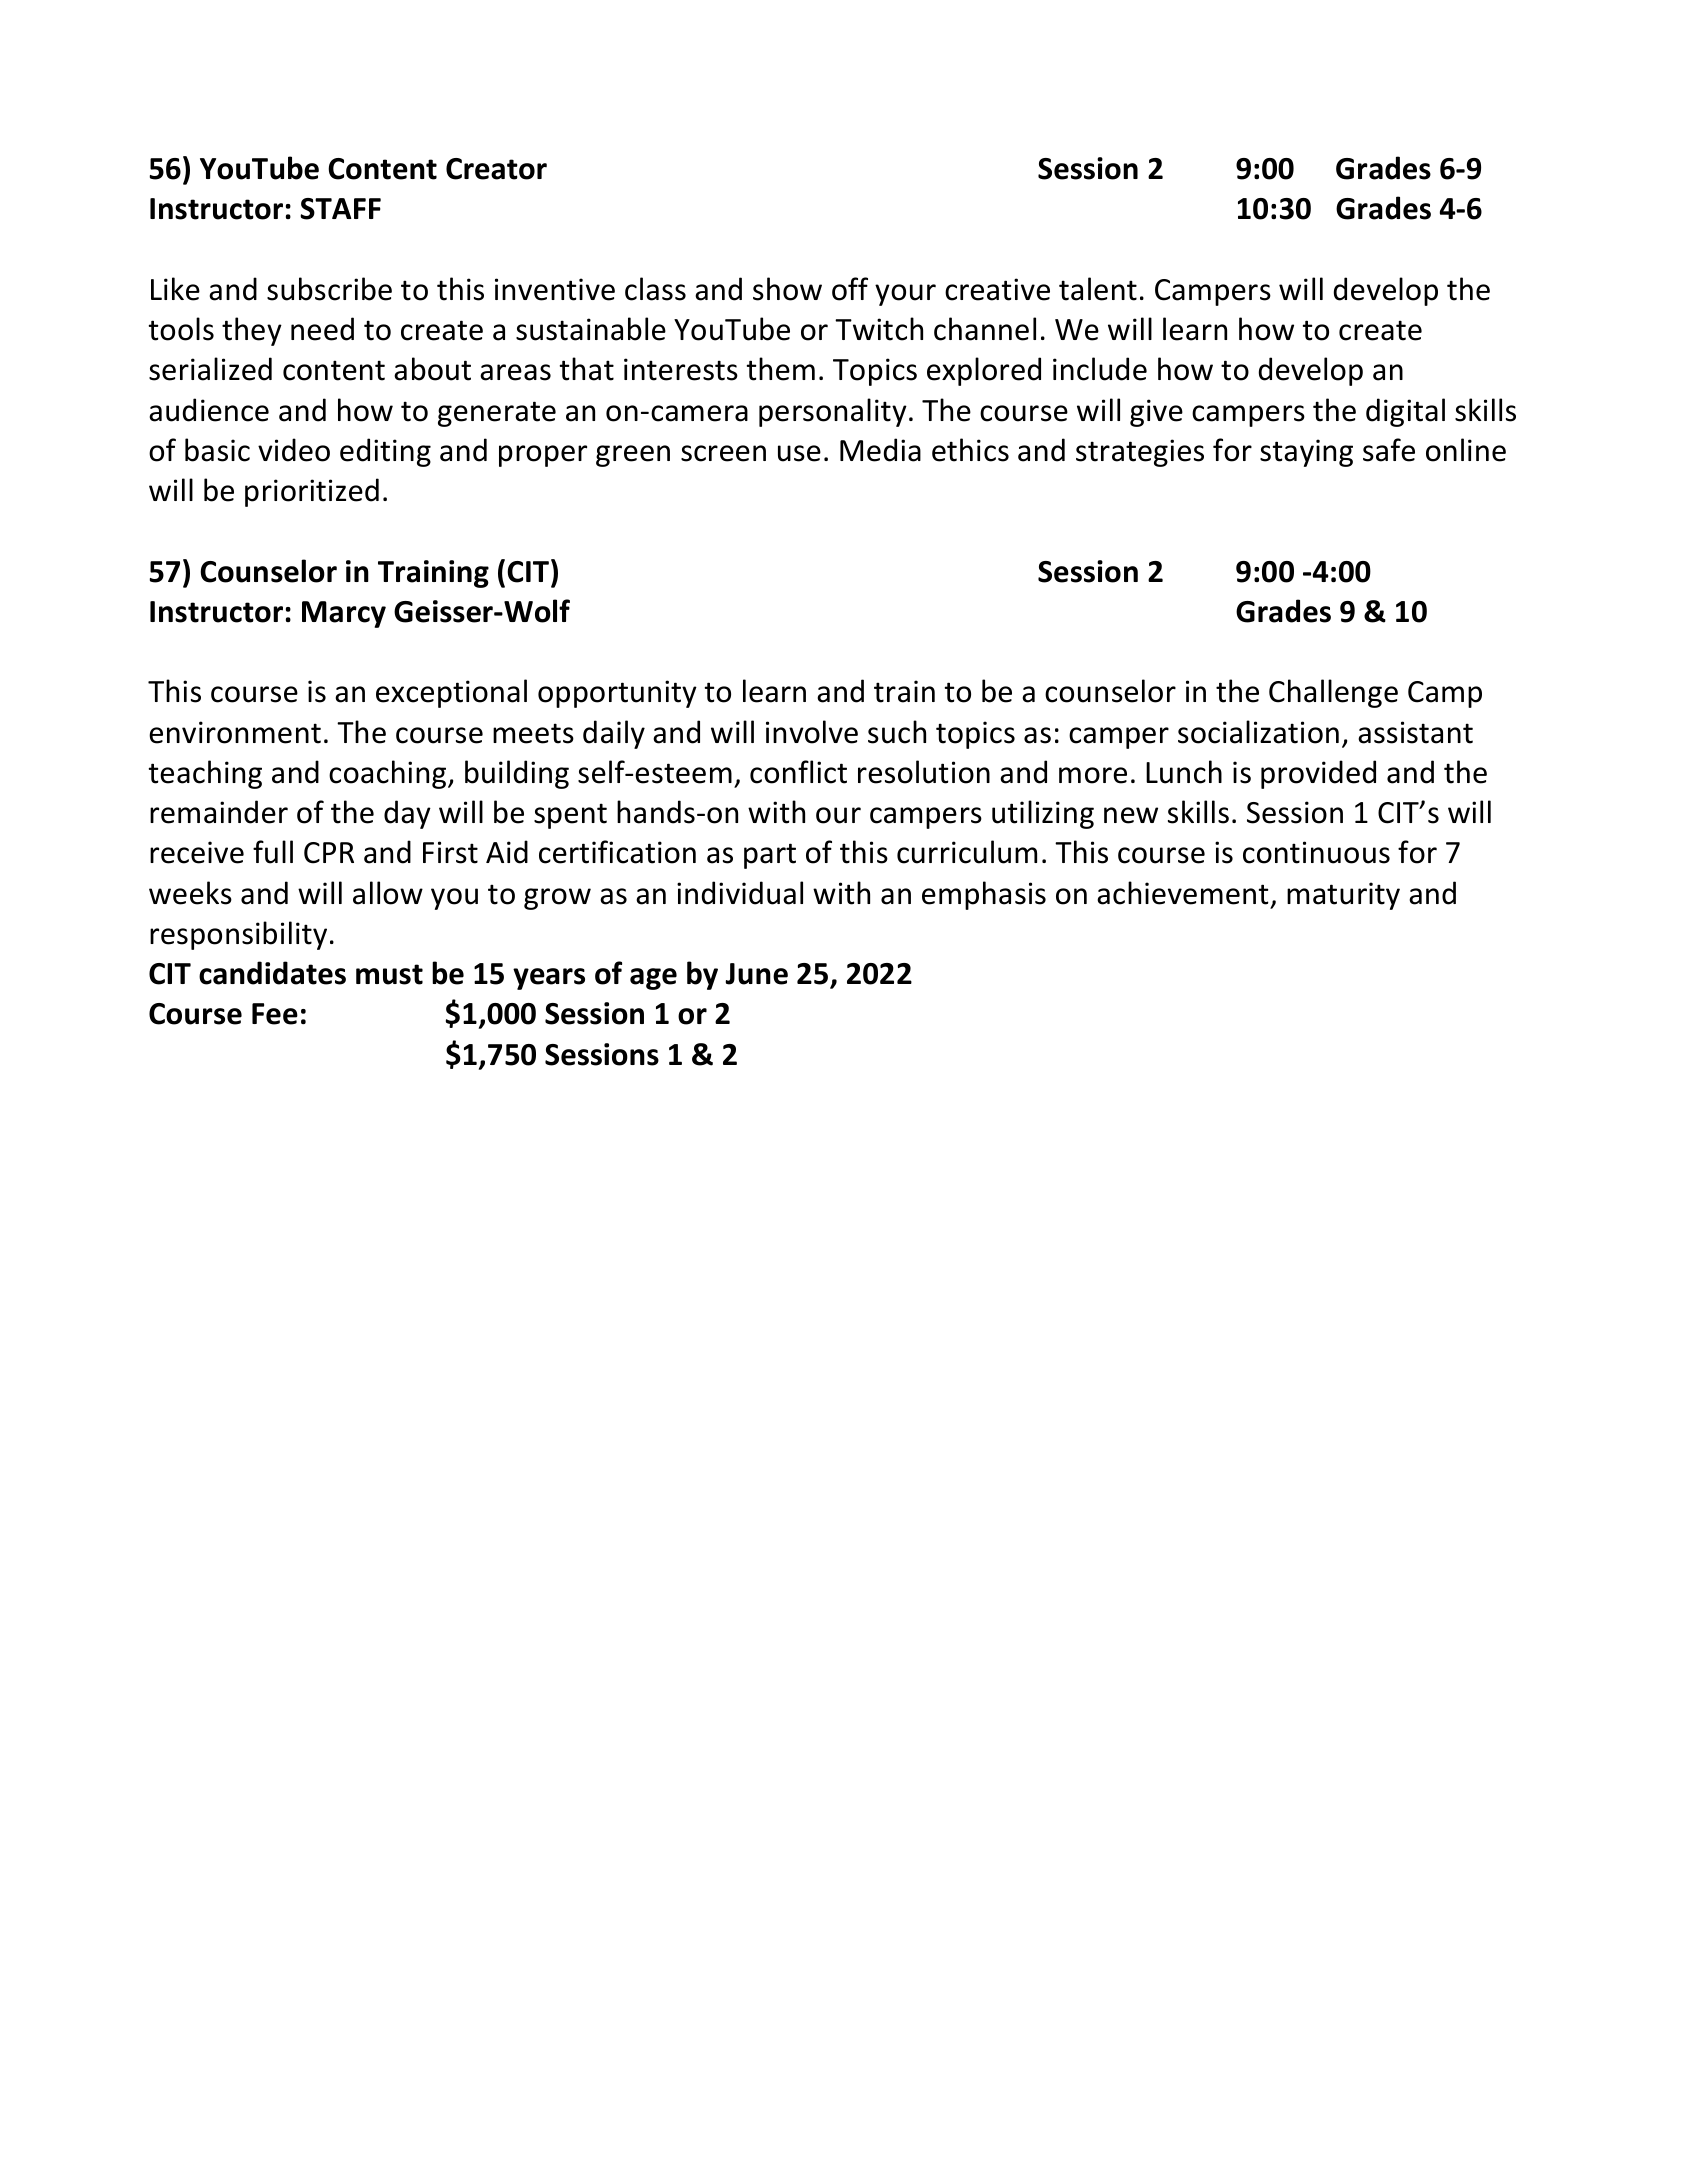 This screenshot has width=1681, height=2176. Describe the element at coordinates (850, 289) in the screenshot. I see `off` at that location.
